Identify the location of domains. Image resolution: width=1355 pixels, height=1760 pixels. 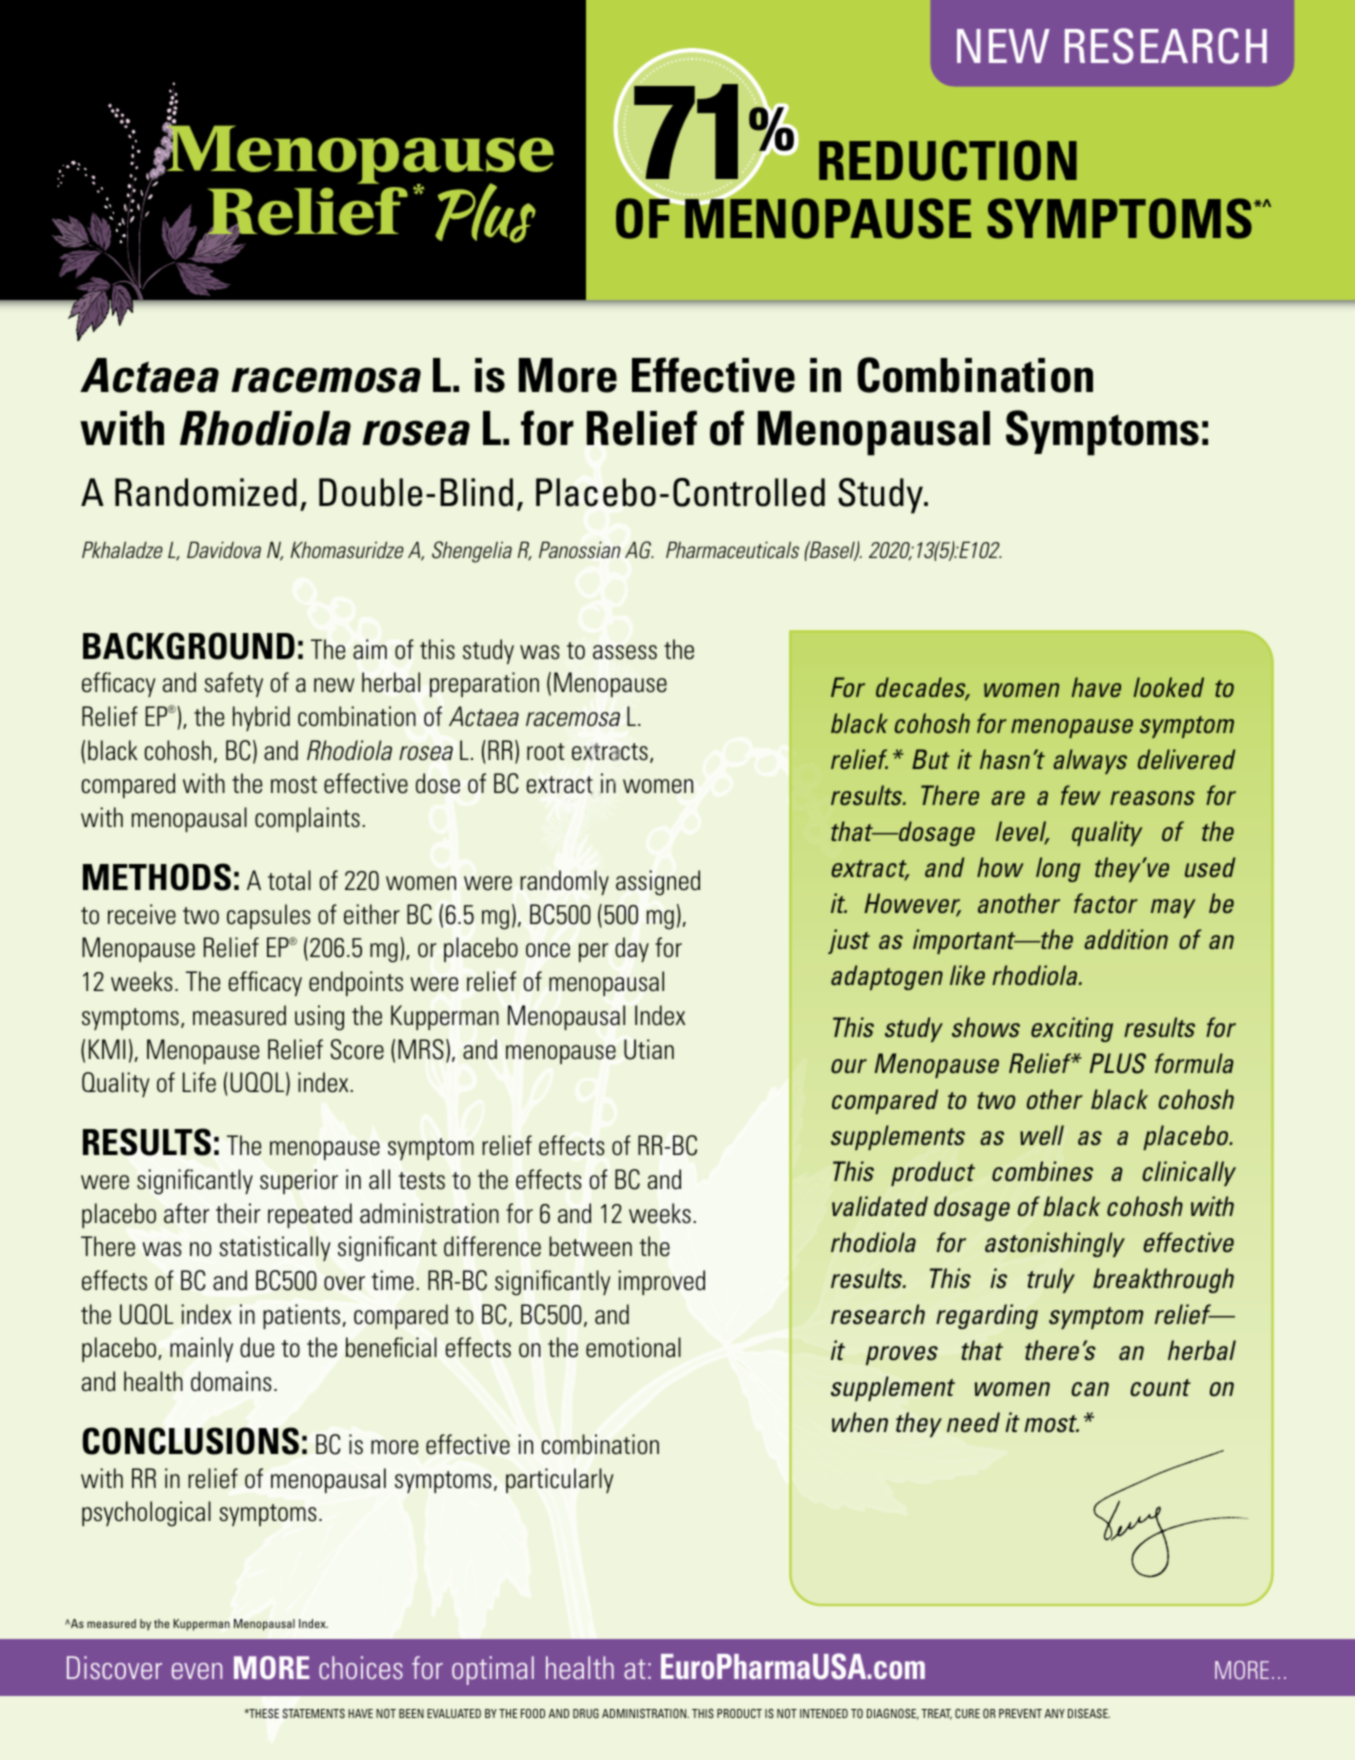
(231, 1381).
